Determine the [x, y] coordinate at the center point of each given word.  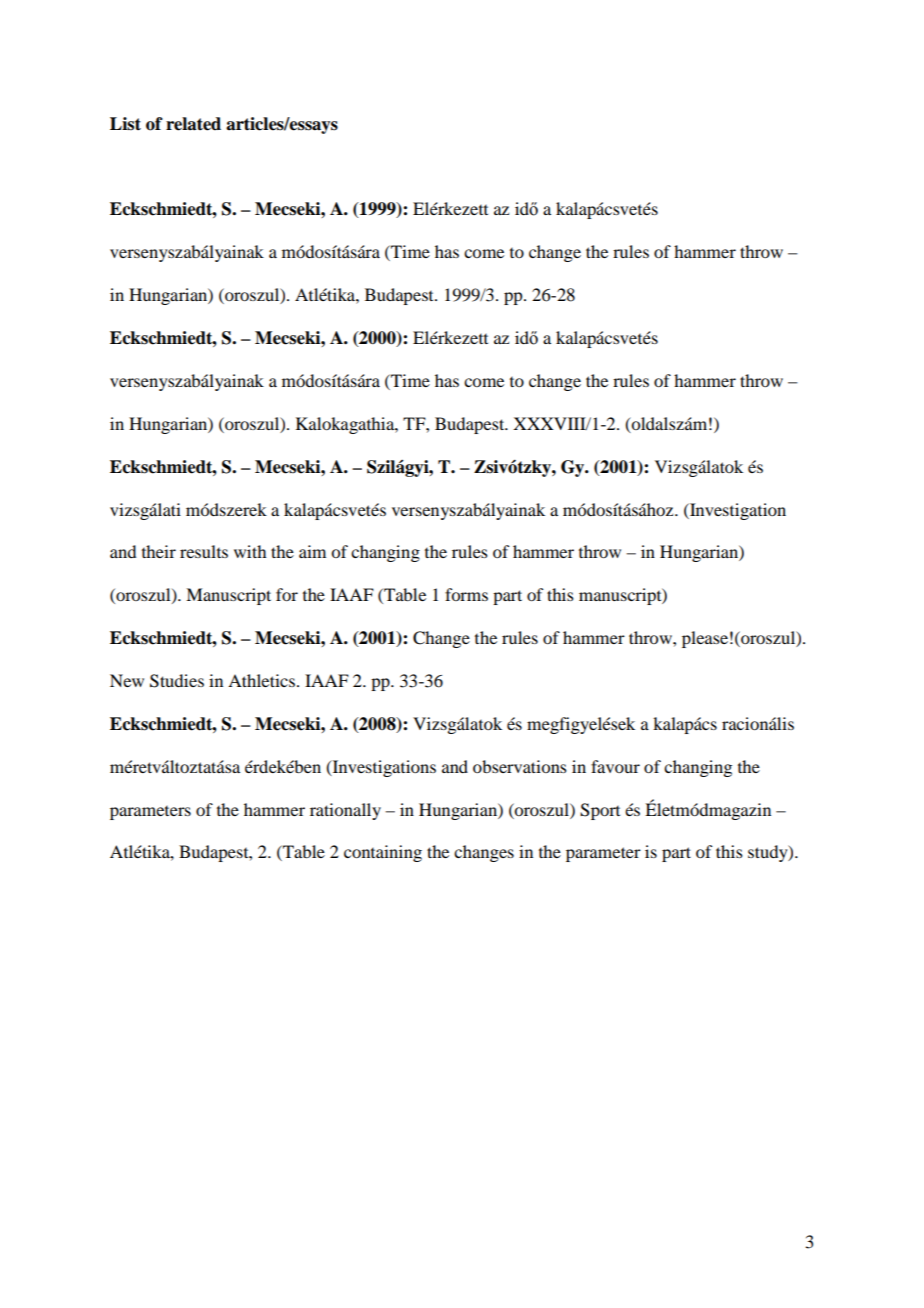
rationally [345, 811]
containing [383, 853]
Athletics [261, 680]
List [125, 124]
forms [466, 594]
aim [312, 551]
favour [615, 766]
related [193, 124]
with [250, 551]
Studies [177, 681]
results [204, 551]
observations [520, 766]
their [159, 551]
